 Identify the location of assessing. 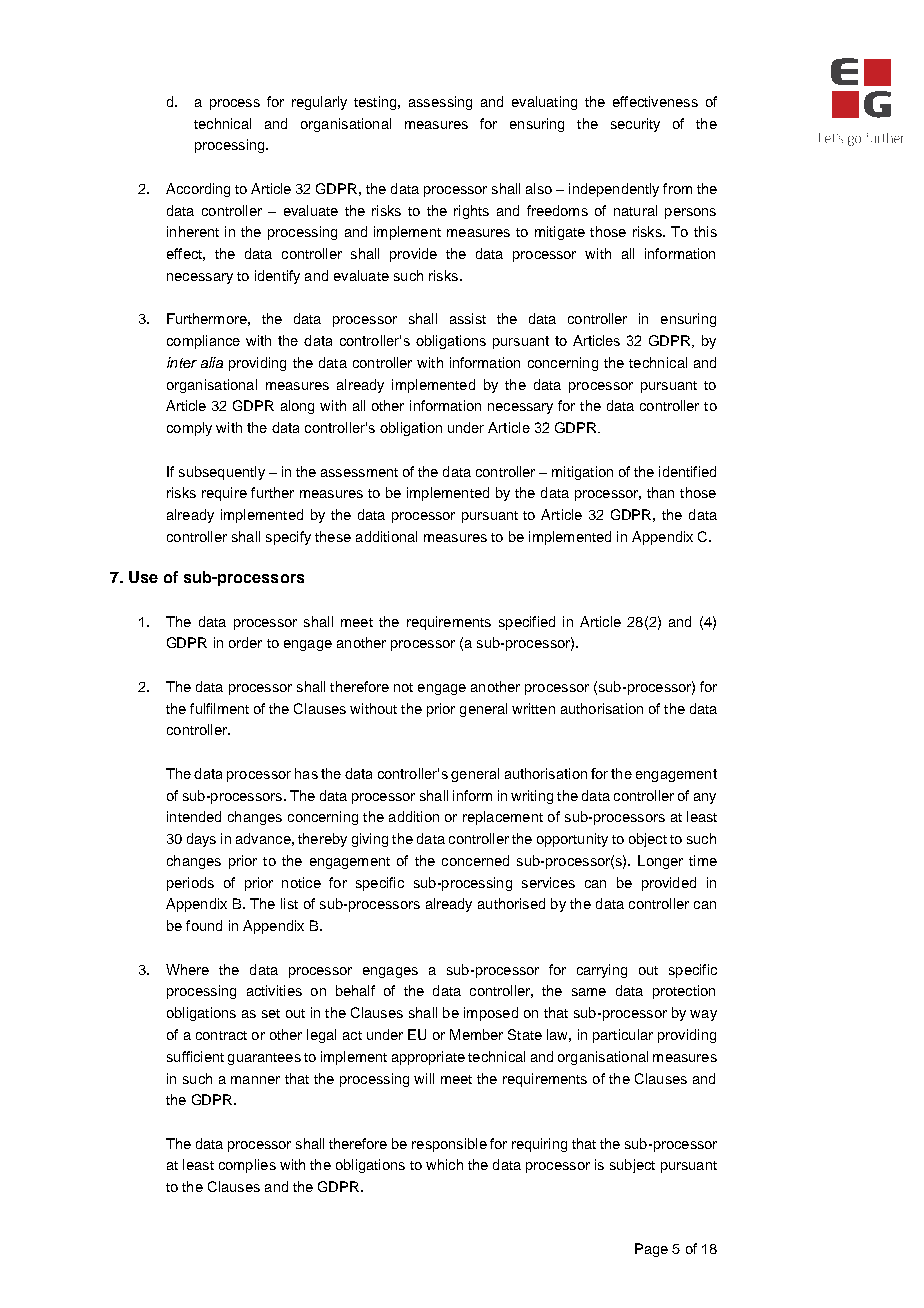
(440, 103).
